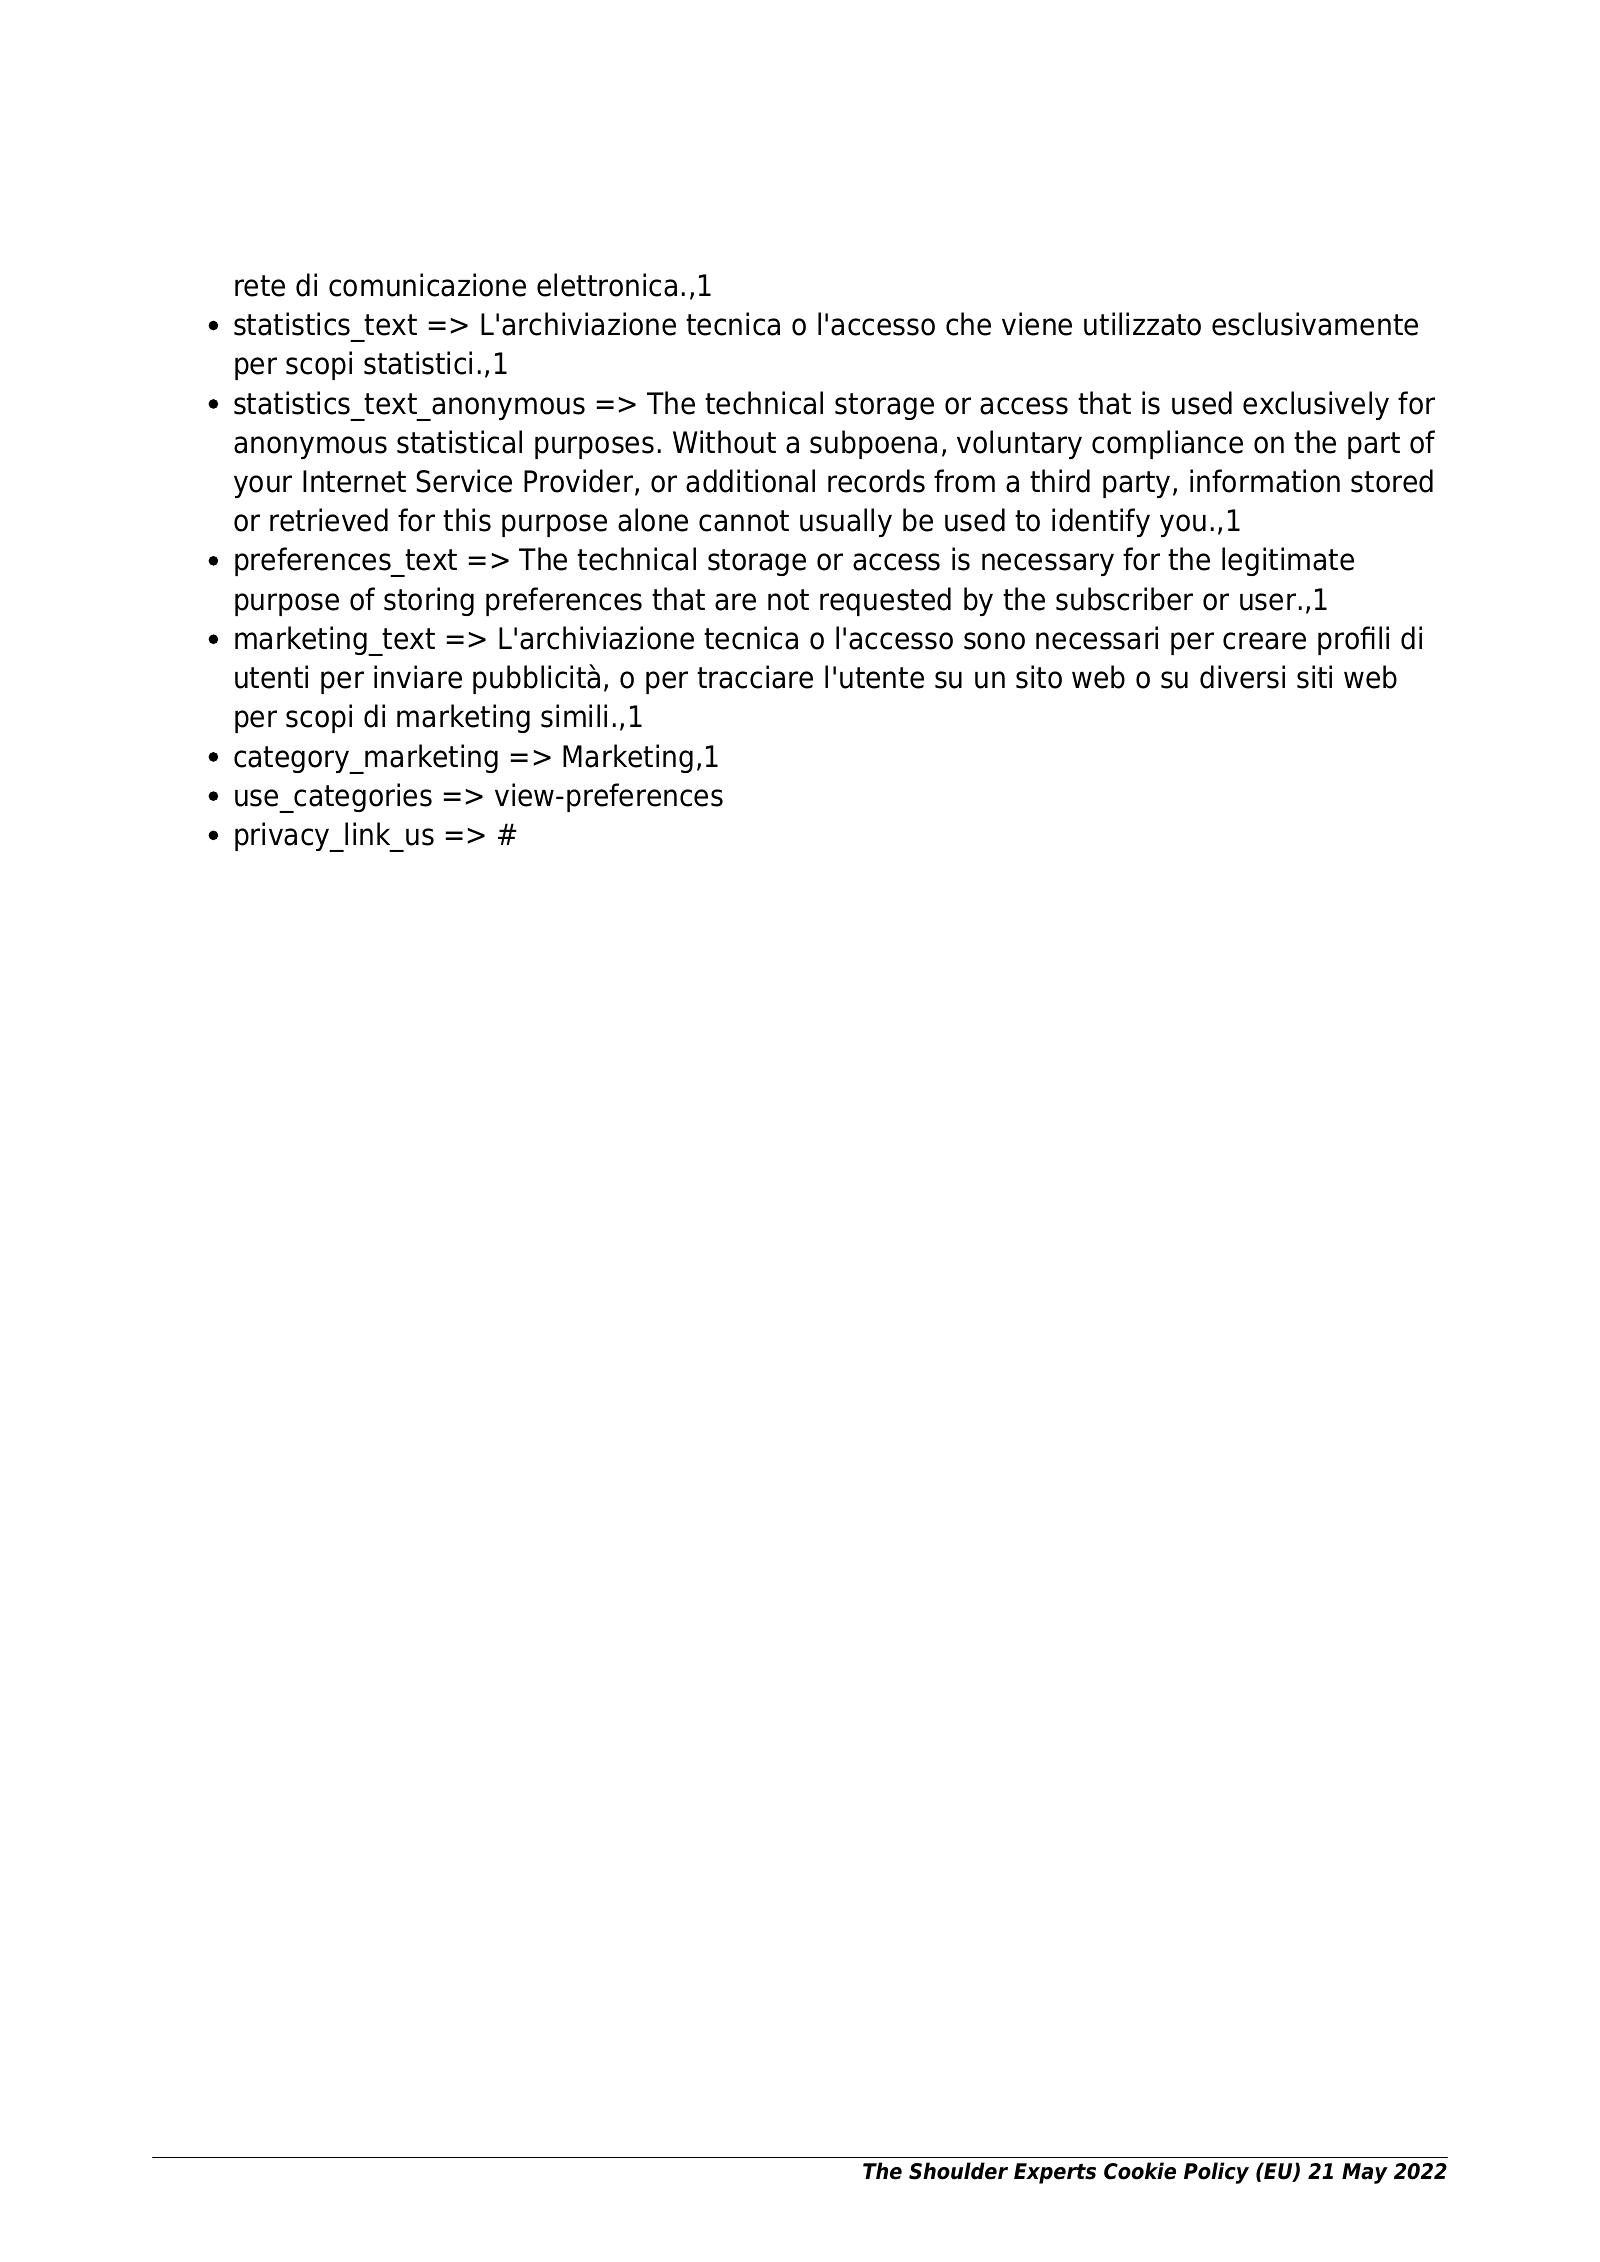  Describe the element at coordinates (1055, 2173) in the document. I see `Experts` at that location.
